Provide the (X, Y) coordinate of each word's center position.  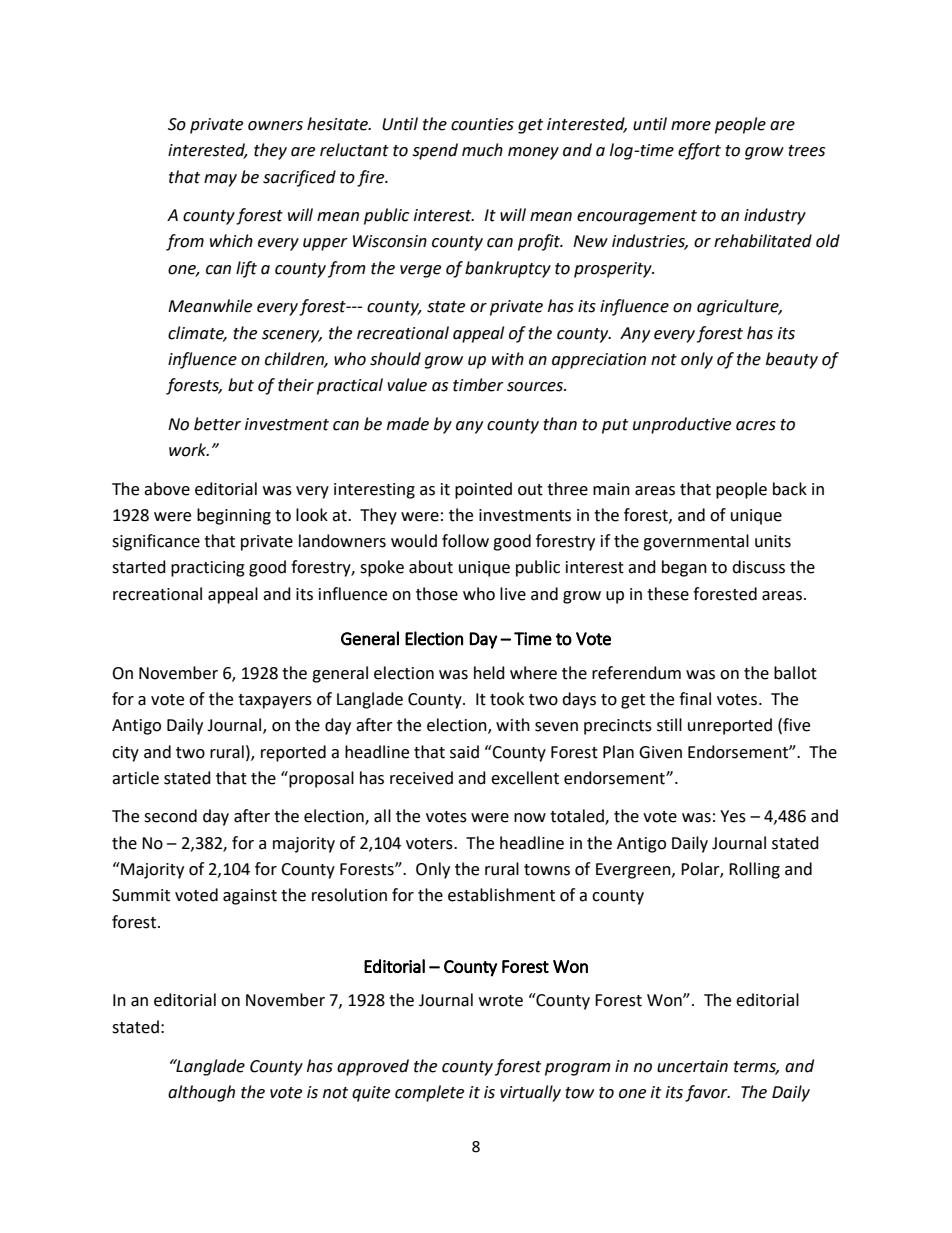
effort (699, 151)
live (513, 594)
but (241, 385)
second (170, 816)
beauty (792, 360)
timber (478, 385)
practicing (208, 569)
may (220, 180)
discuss (758, 567)
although (201, 1093)
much (482, 150)
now (530, 818)
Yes (733, 816)
